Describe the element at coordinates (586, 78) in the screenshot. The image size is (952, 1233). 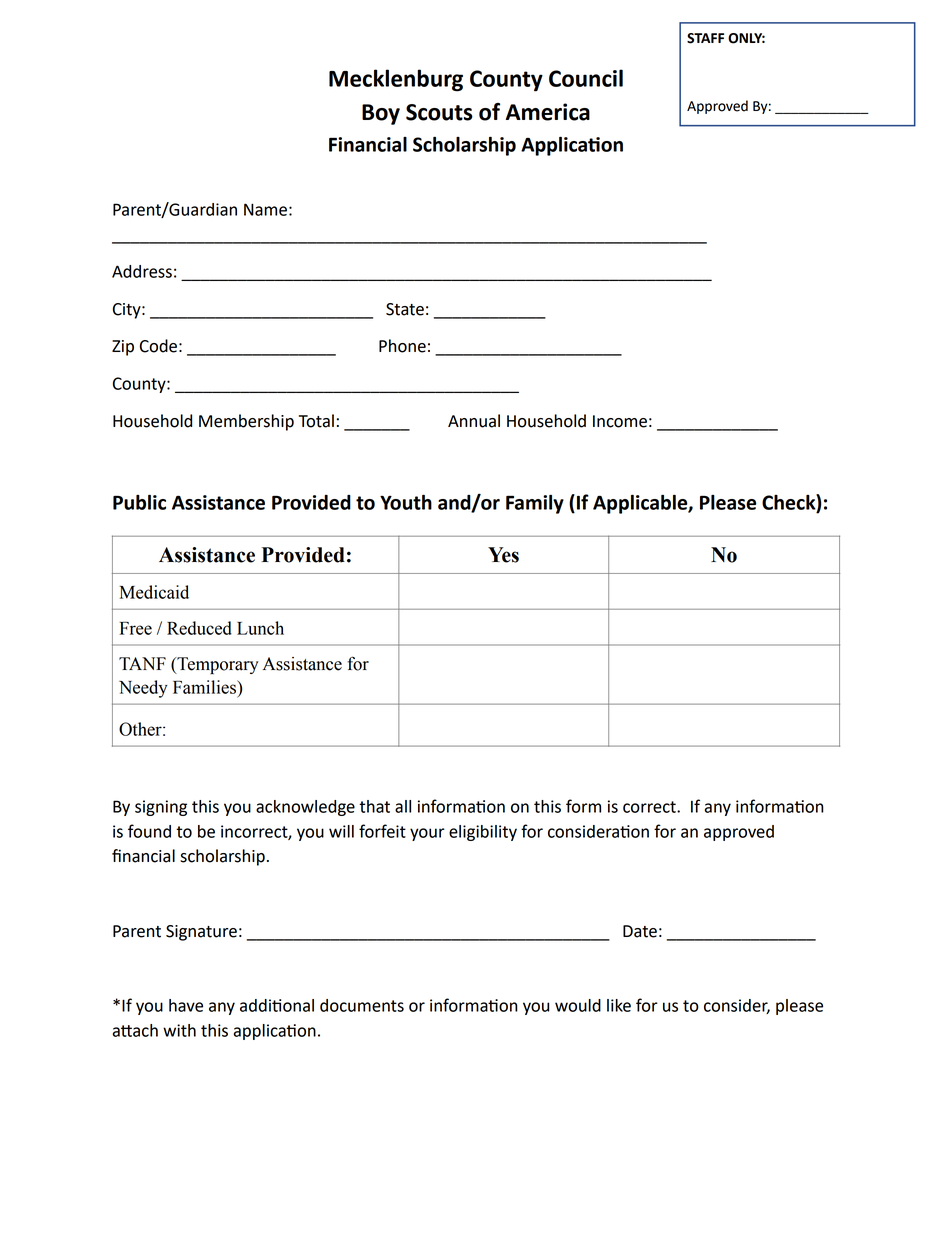
I see `Council` at that location.
